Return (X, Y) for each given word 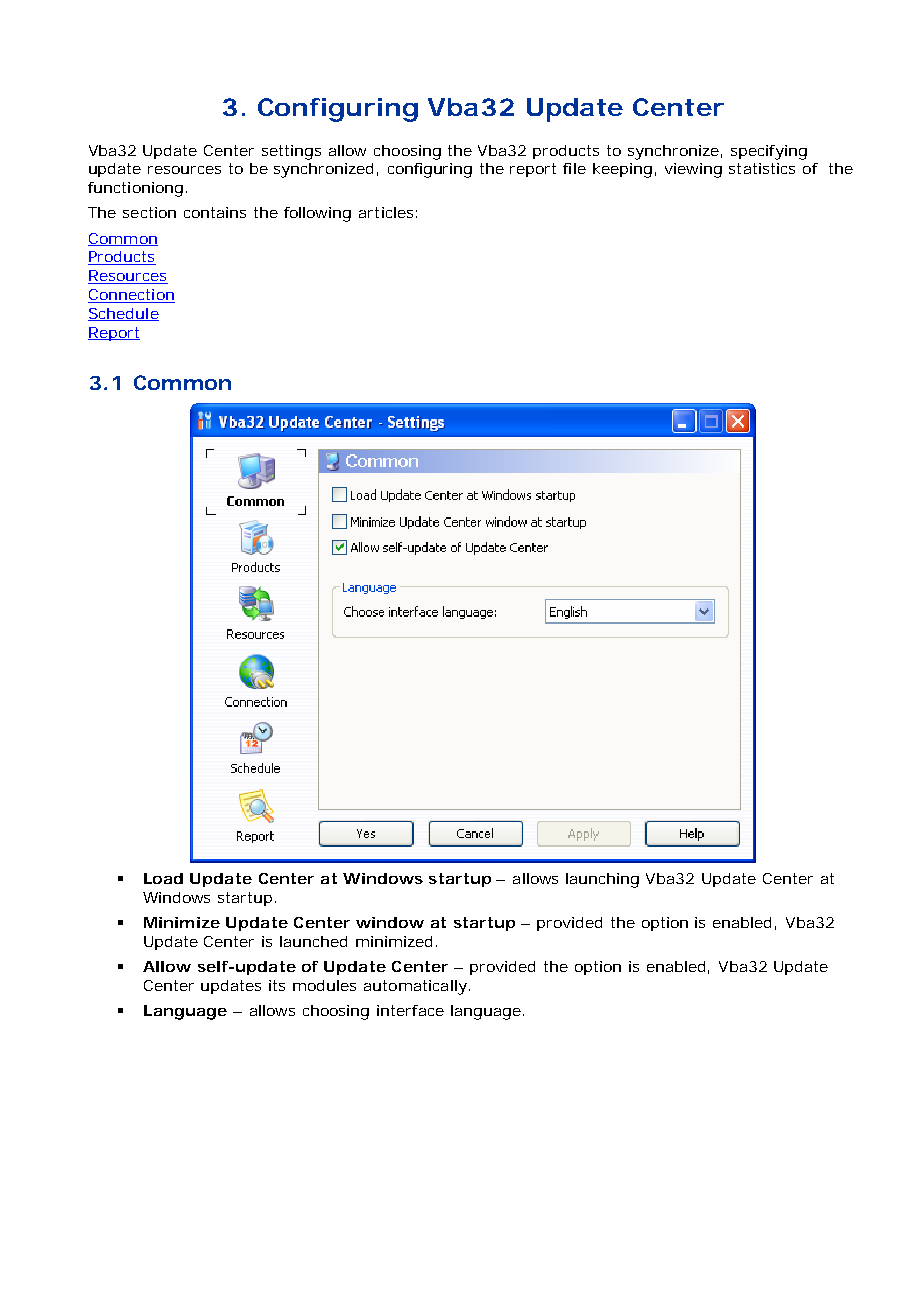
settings (291, 152)
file (574, 168)
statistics (762, 168)
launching (602, 880)
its (277, 985)
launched (313, 941)
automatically (415, 987)
